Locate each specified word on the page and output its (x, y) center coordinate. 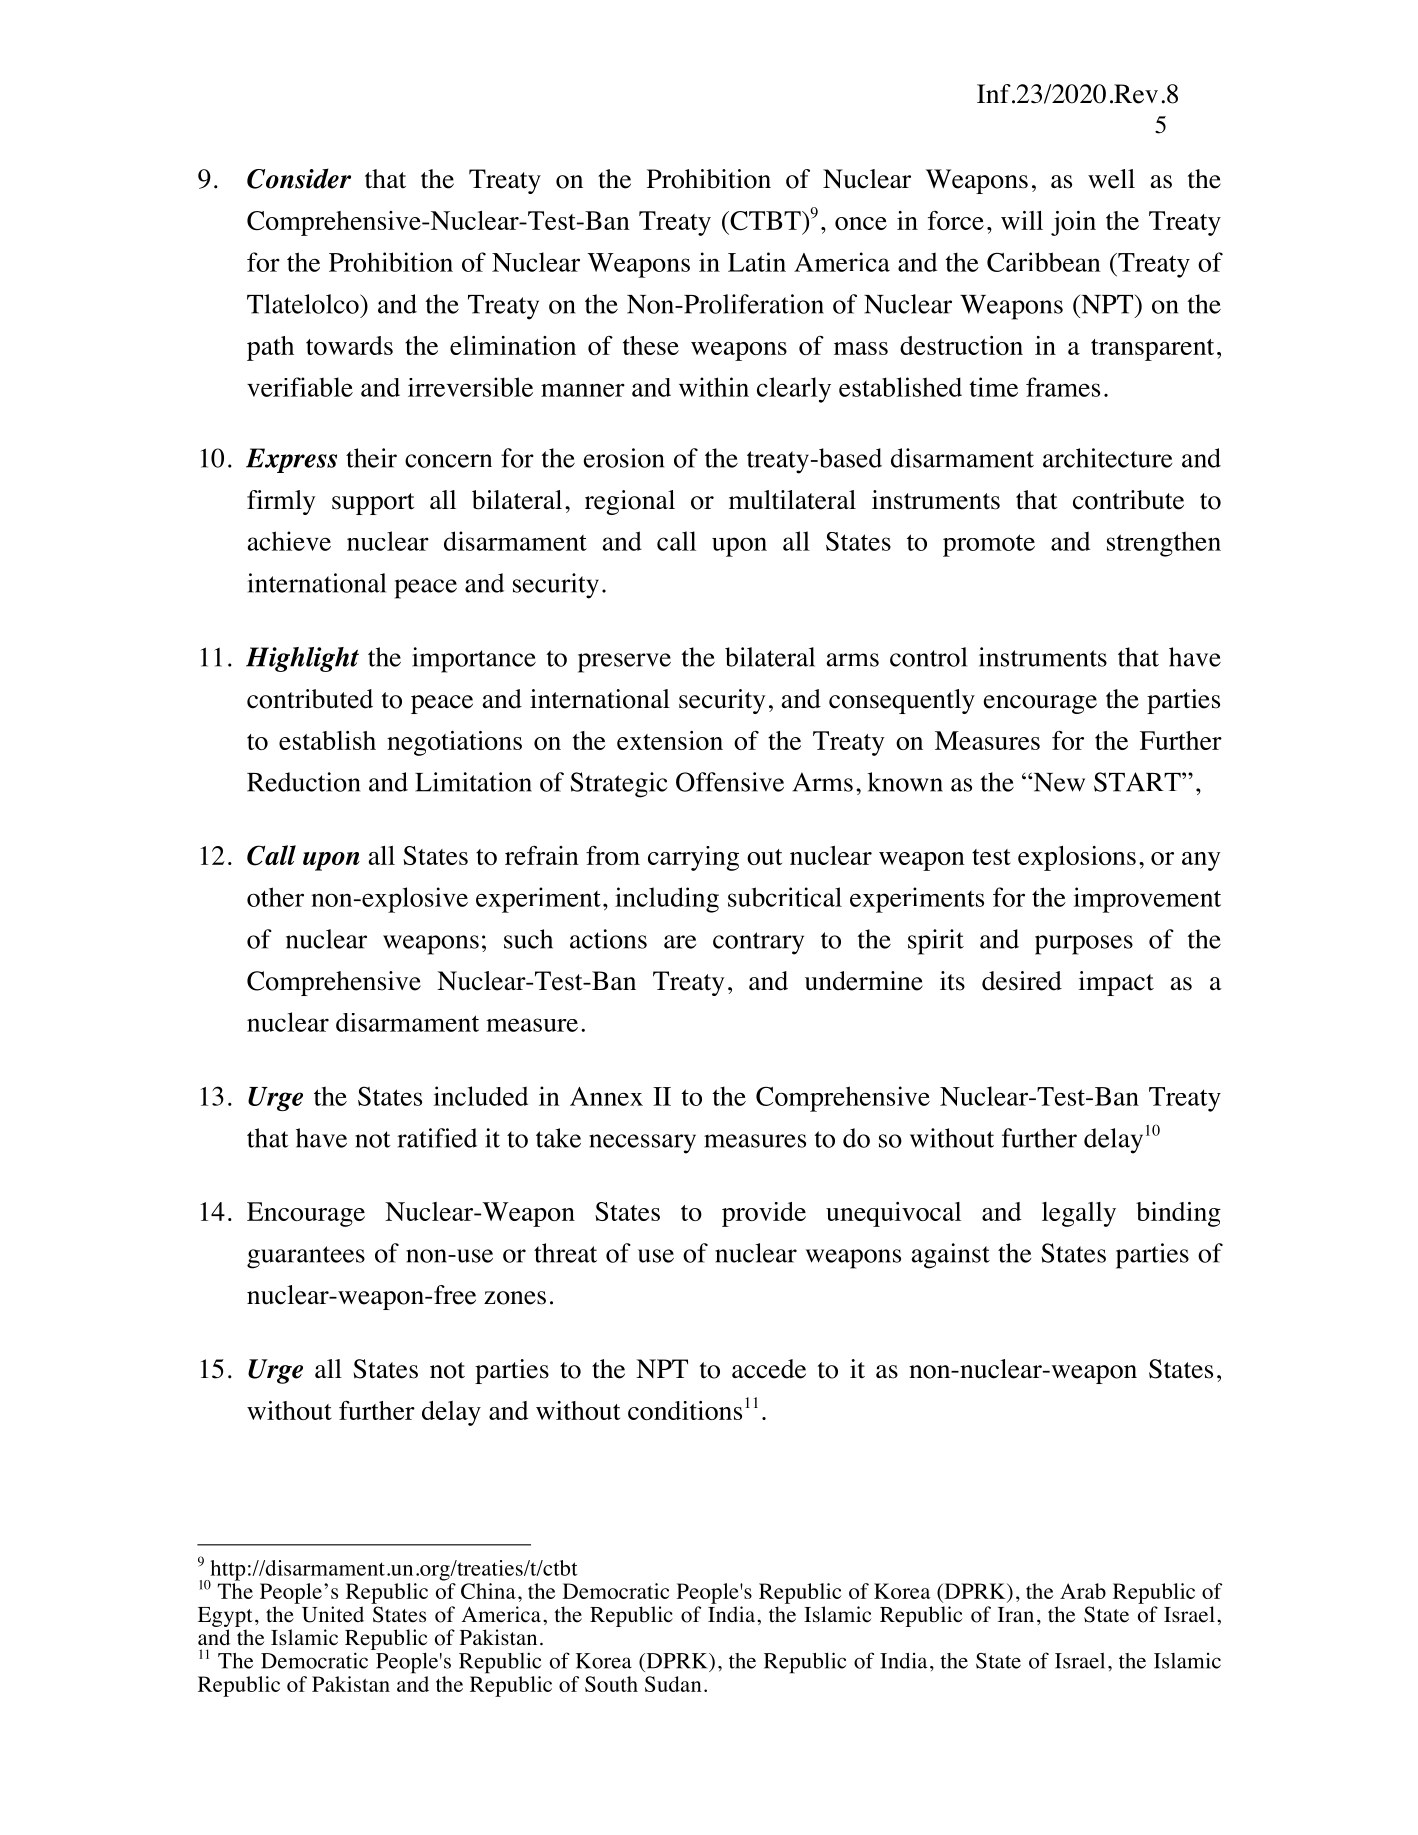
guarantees (306, 1257)
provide (764, 1214)
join (1073, 223)
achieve (289, 541)
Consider (299, 178)
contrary (758, 943)
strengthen (1164, 544)
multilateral (792, 500)
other (275, 897)
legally (1079, 1214)
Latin (757, 262)
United (333, 1614)
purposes (1084, 945)
